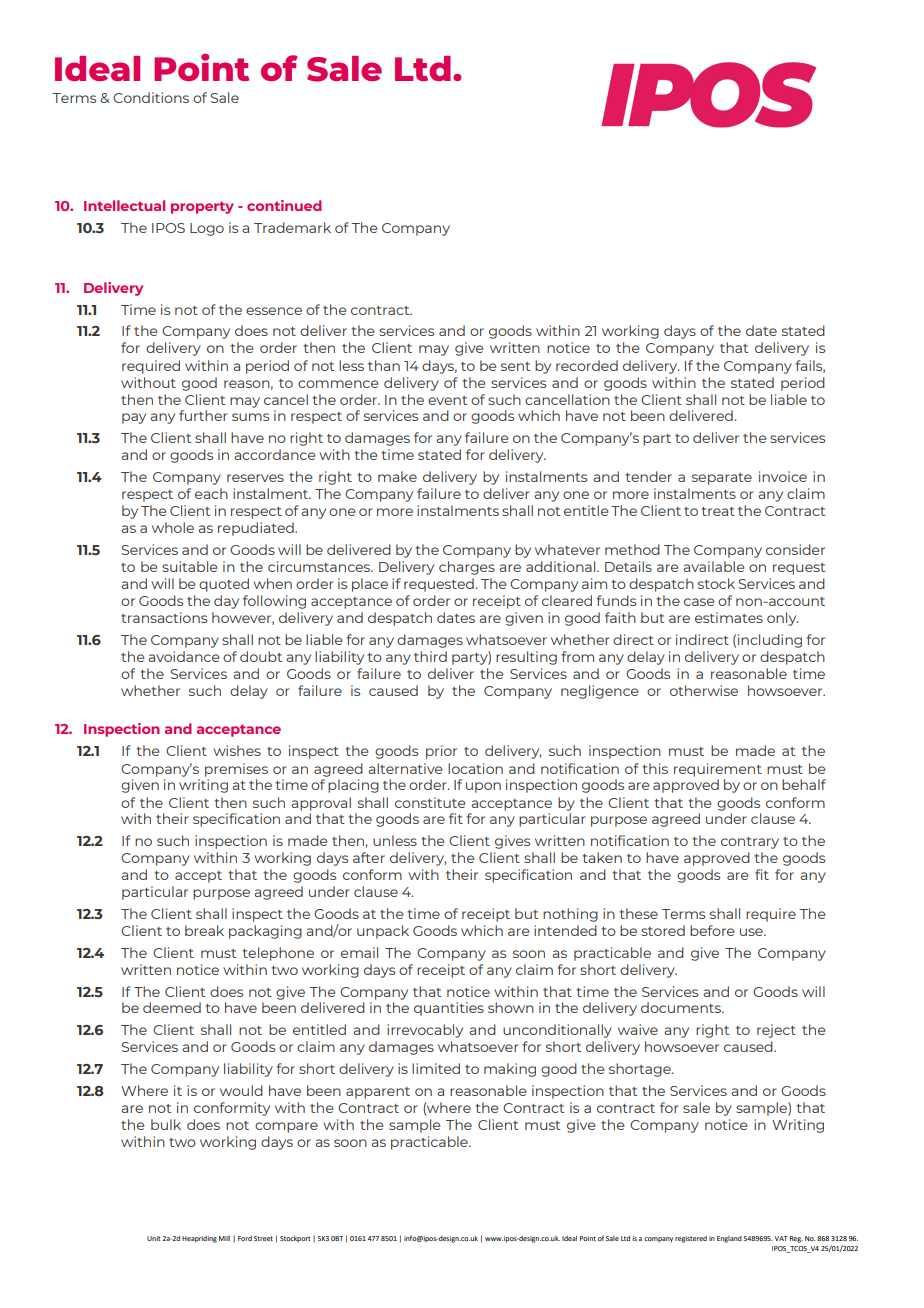  Describe the element at coordinates (430, 656) in the image. I see `third` at that location.
